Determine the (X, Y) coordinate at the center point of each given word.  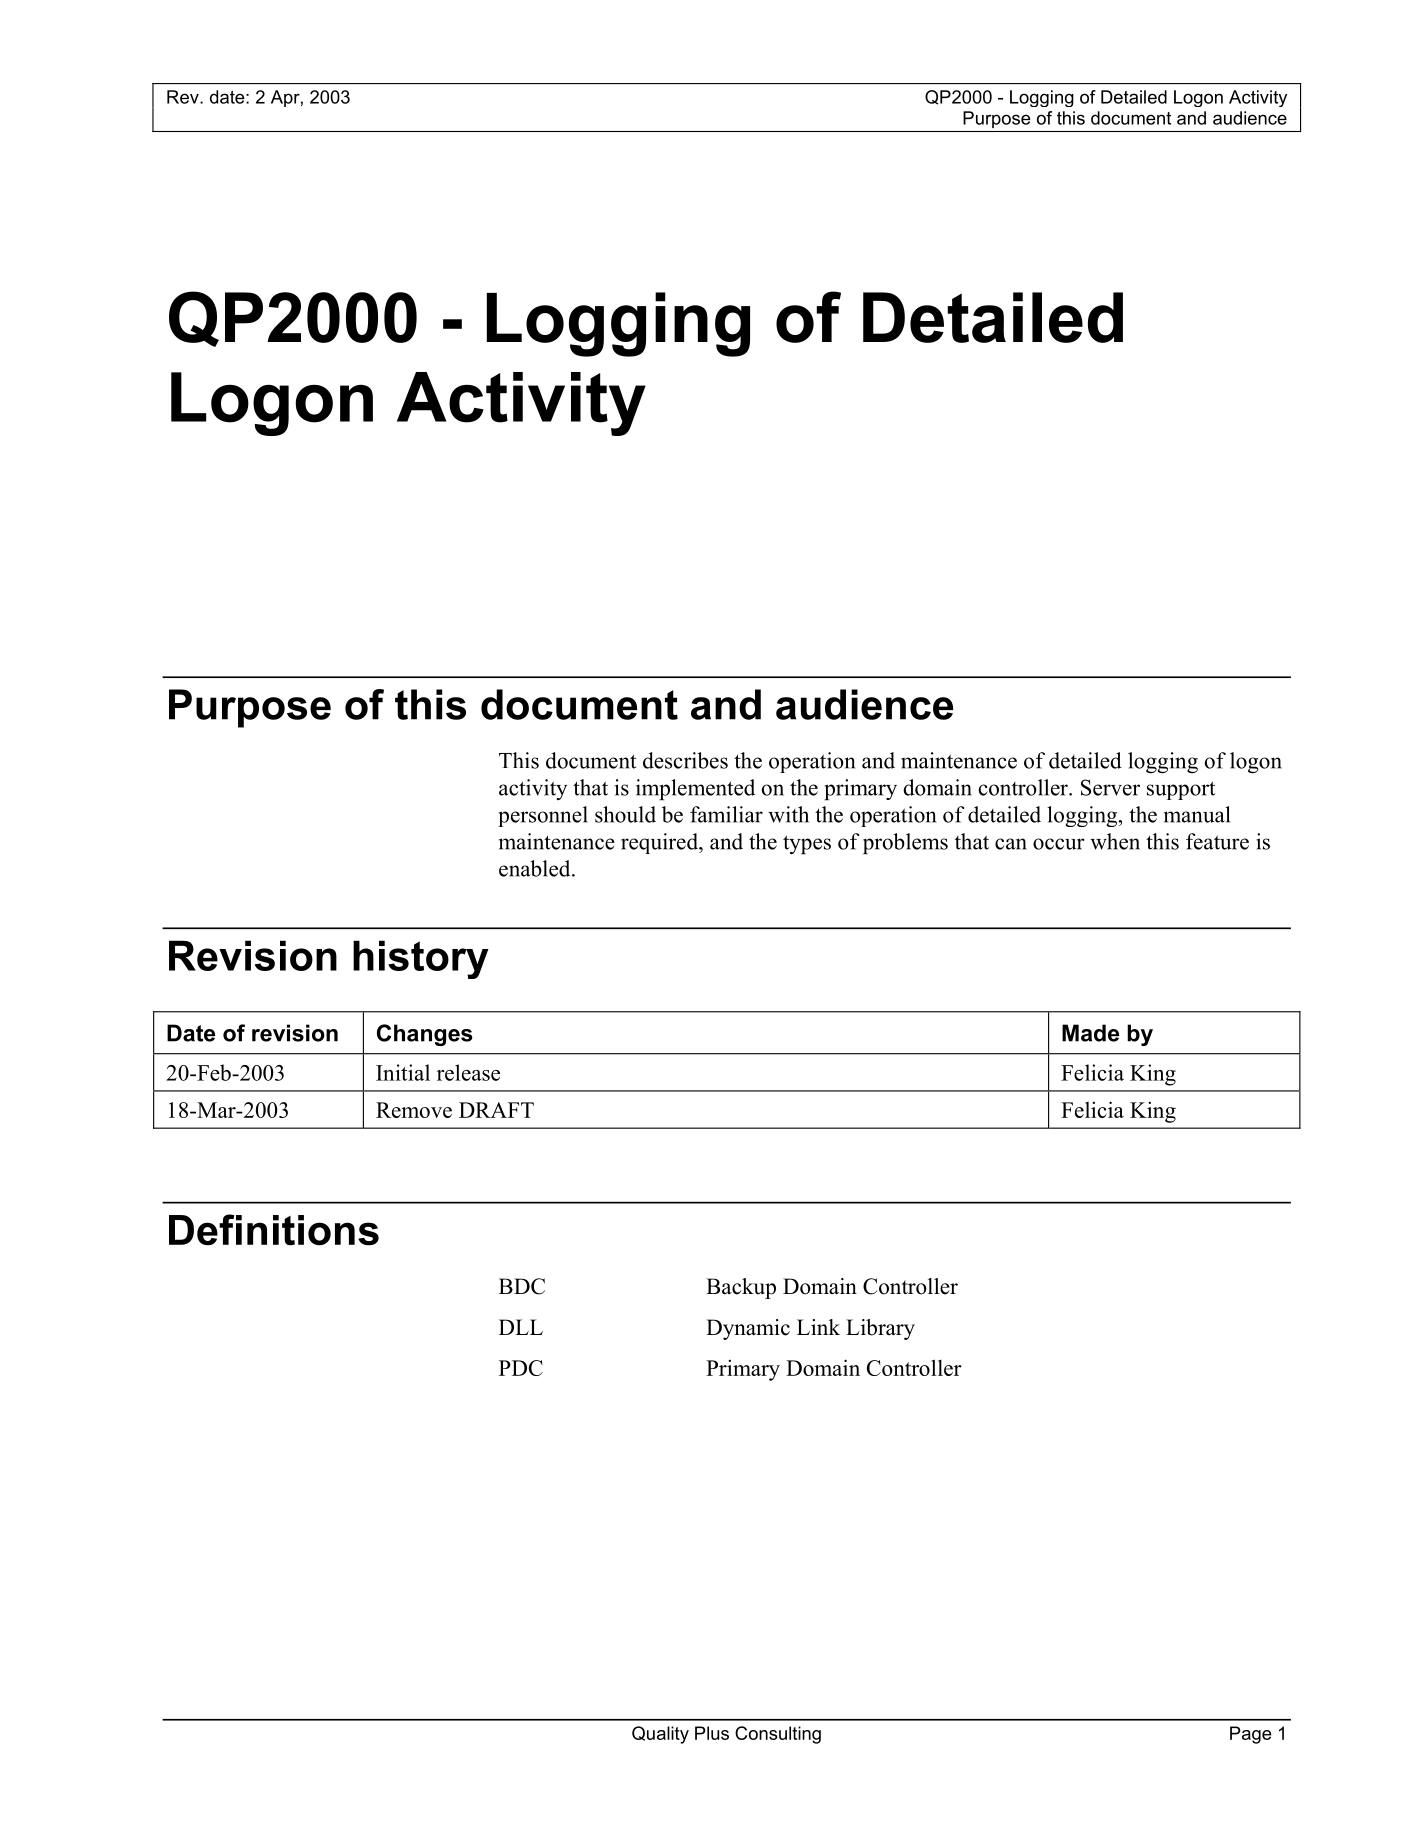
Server (1110, 787)
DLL (521, 1327)
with (788, 814)
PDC (521, 1368)
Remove (414, 1110)
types (807, 844)
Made (1090, 1033)
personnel (543, 816)
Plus (712, 1733)
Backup (741, 1288)
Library (880, 1329)
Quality (660, 1735)
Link (818, 1327)
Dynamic (748, 1329)
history (421, 959)
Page (1250, 1735)
